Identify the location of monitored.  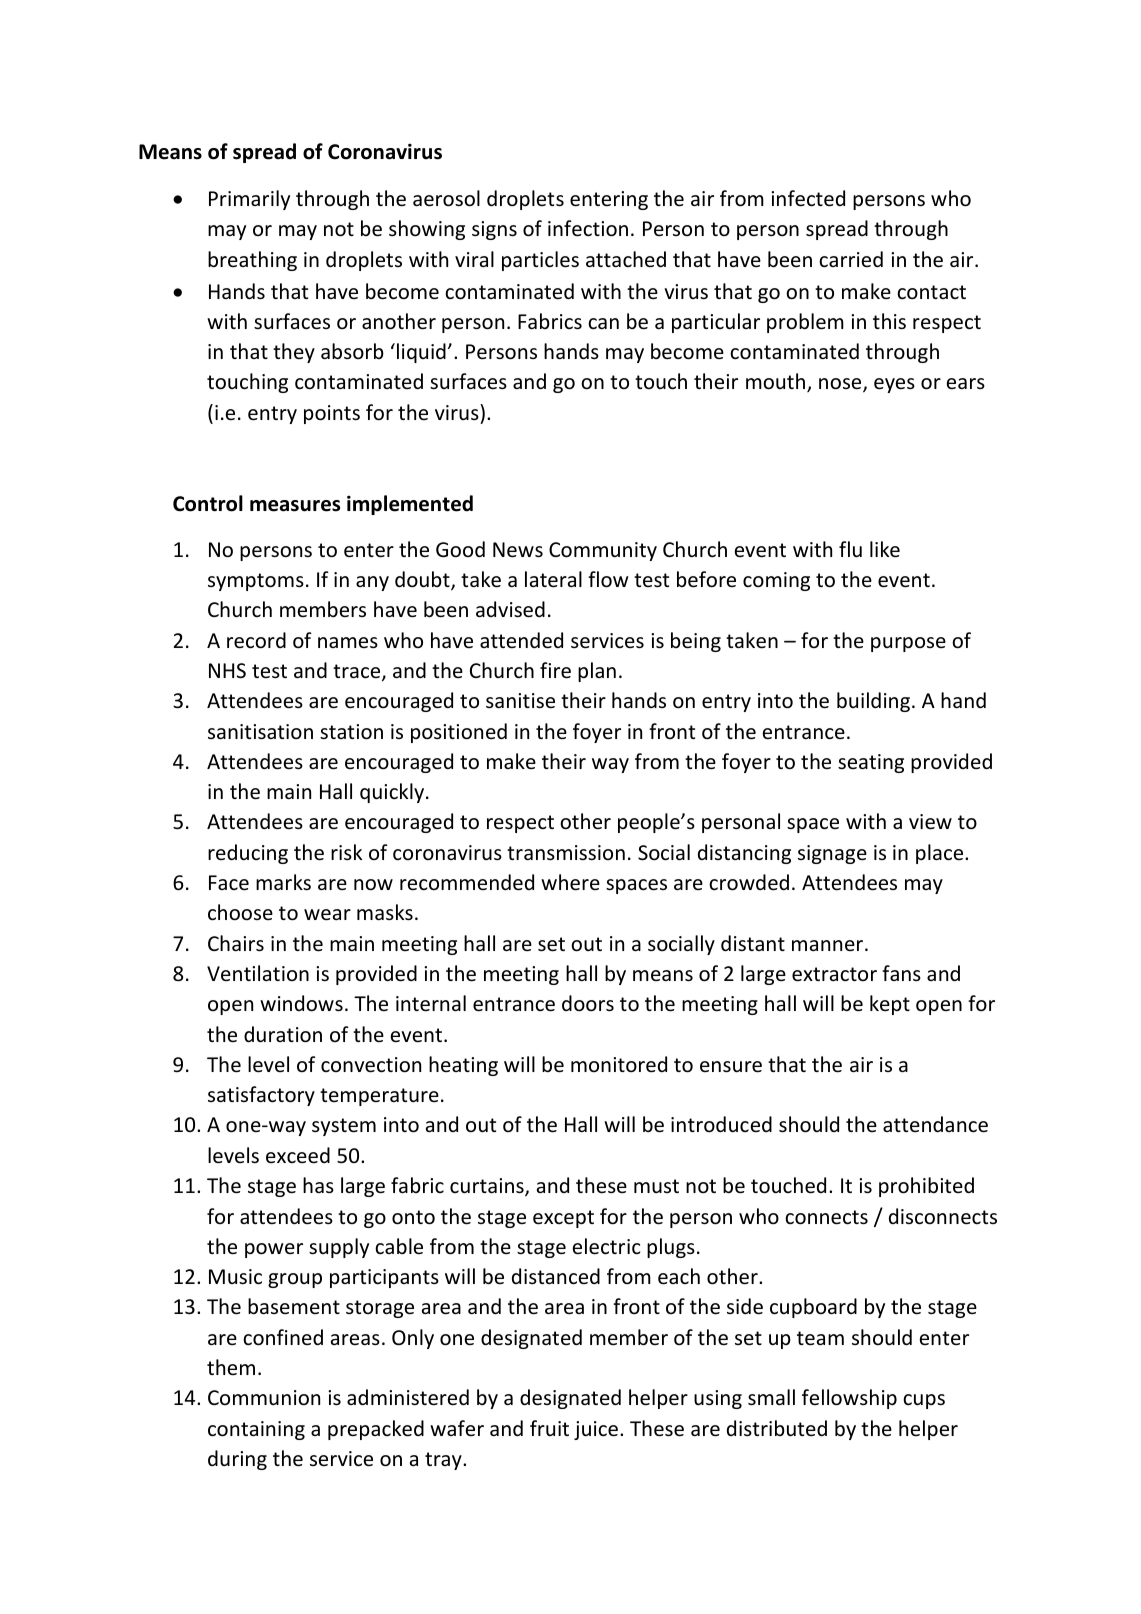
(619, 1064).
